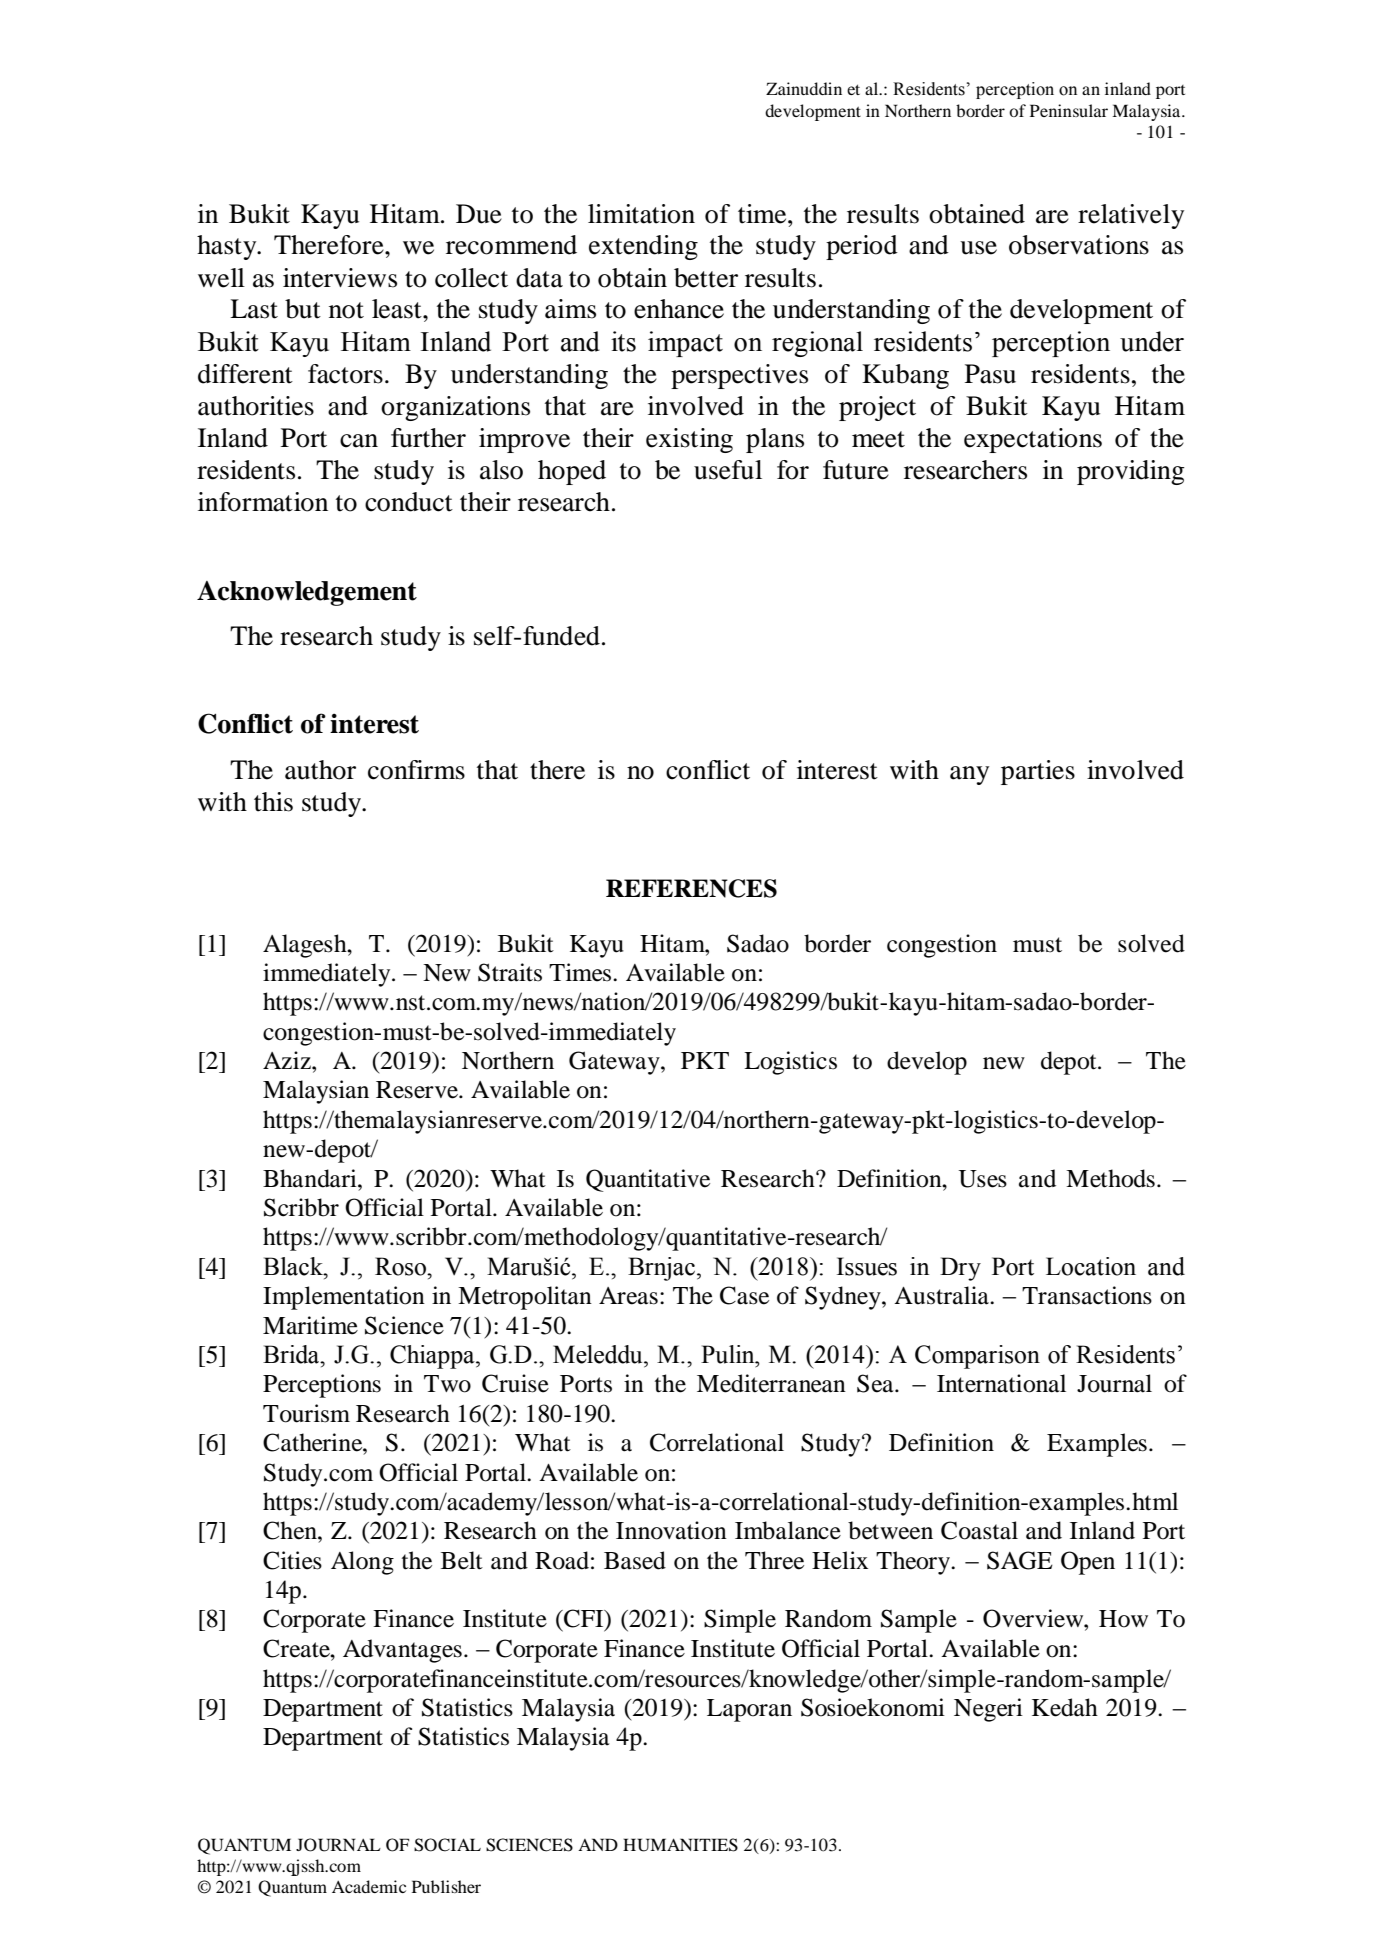  Describe the element at coordinates (691, 888) in the screenshot. I see `REFERENCES` at that location.
